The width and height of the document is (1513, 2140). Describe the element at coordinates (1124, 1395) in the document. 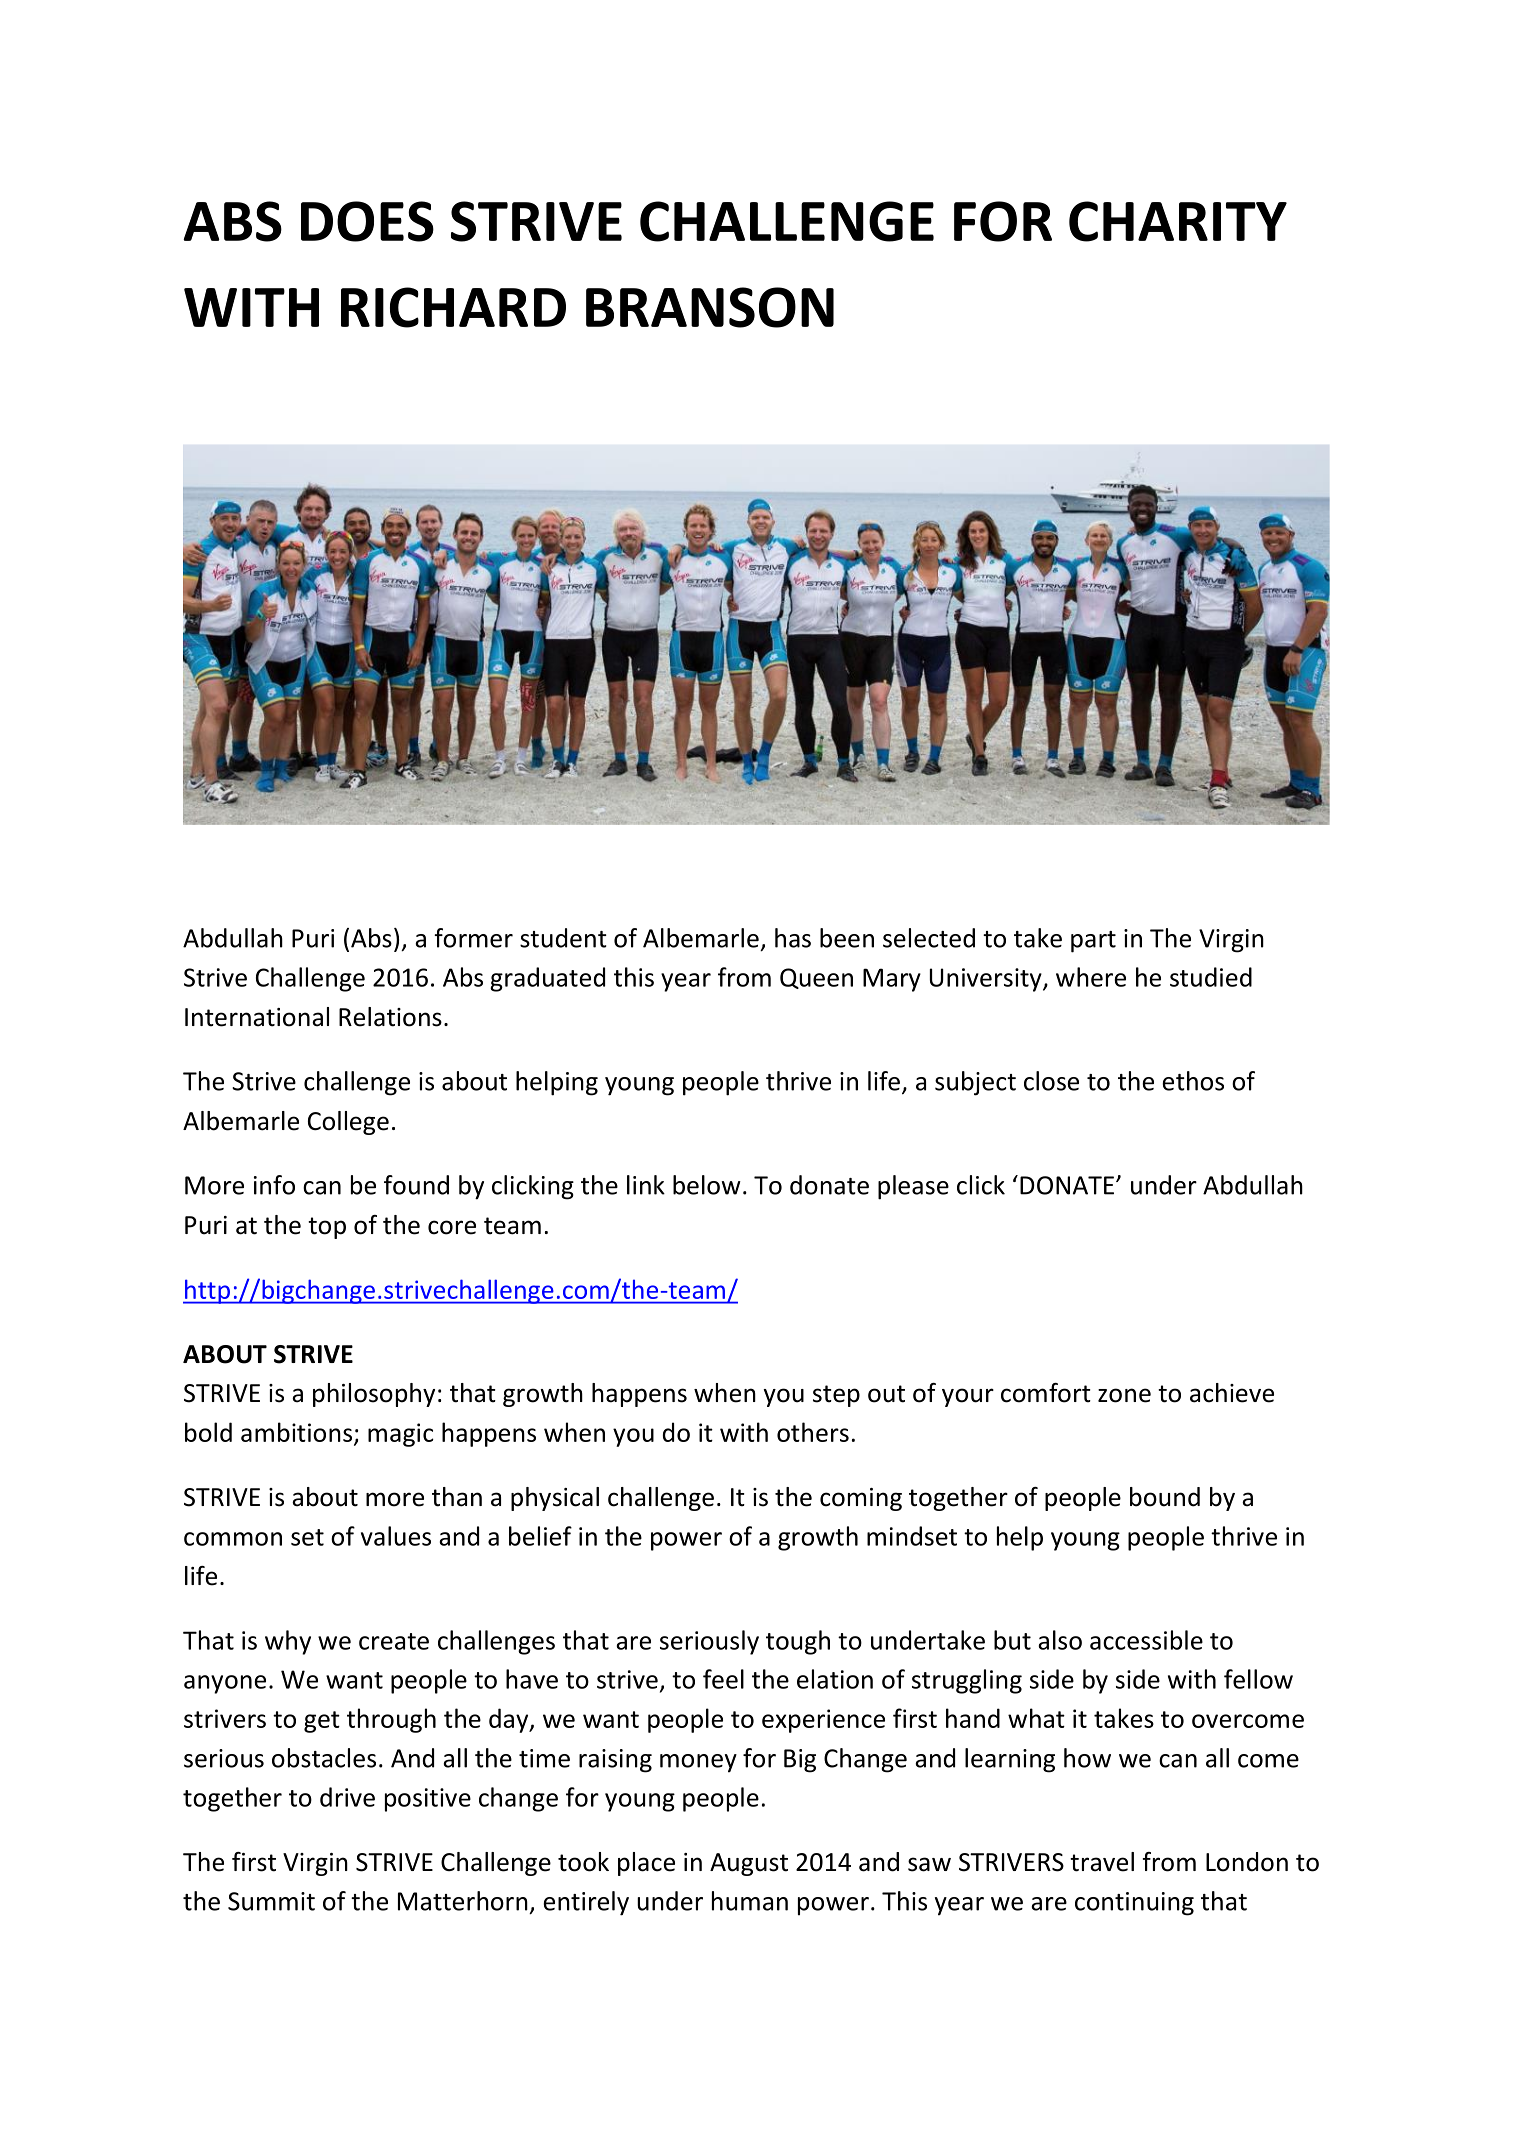

I see `zone` at that location.
